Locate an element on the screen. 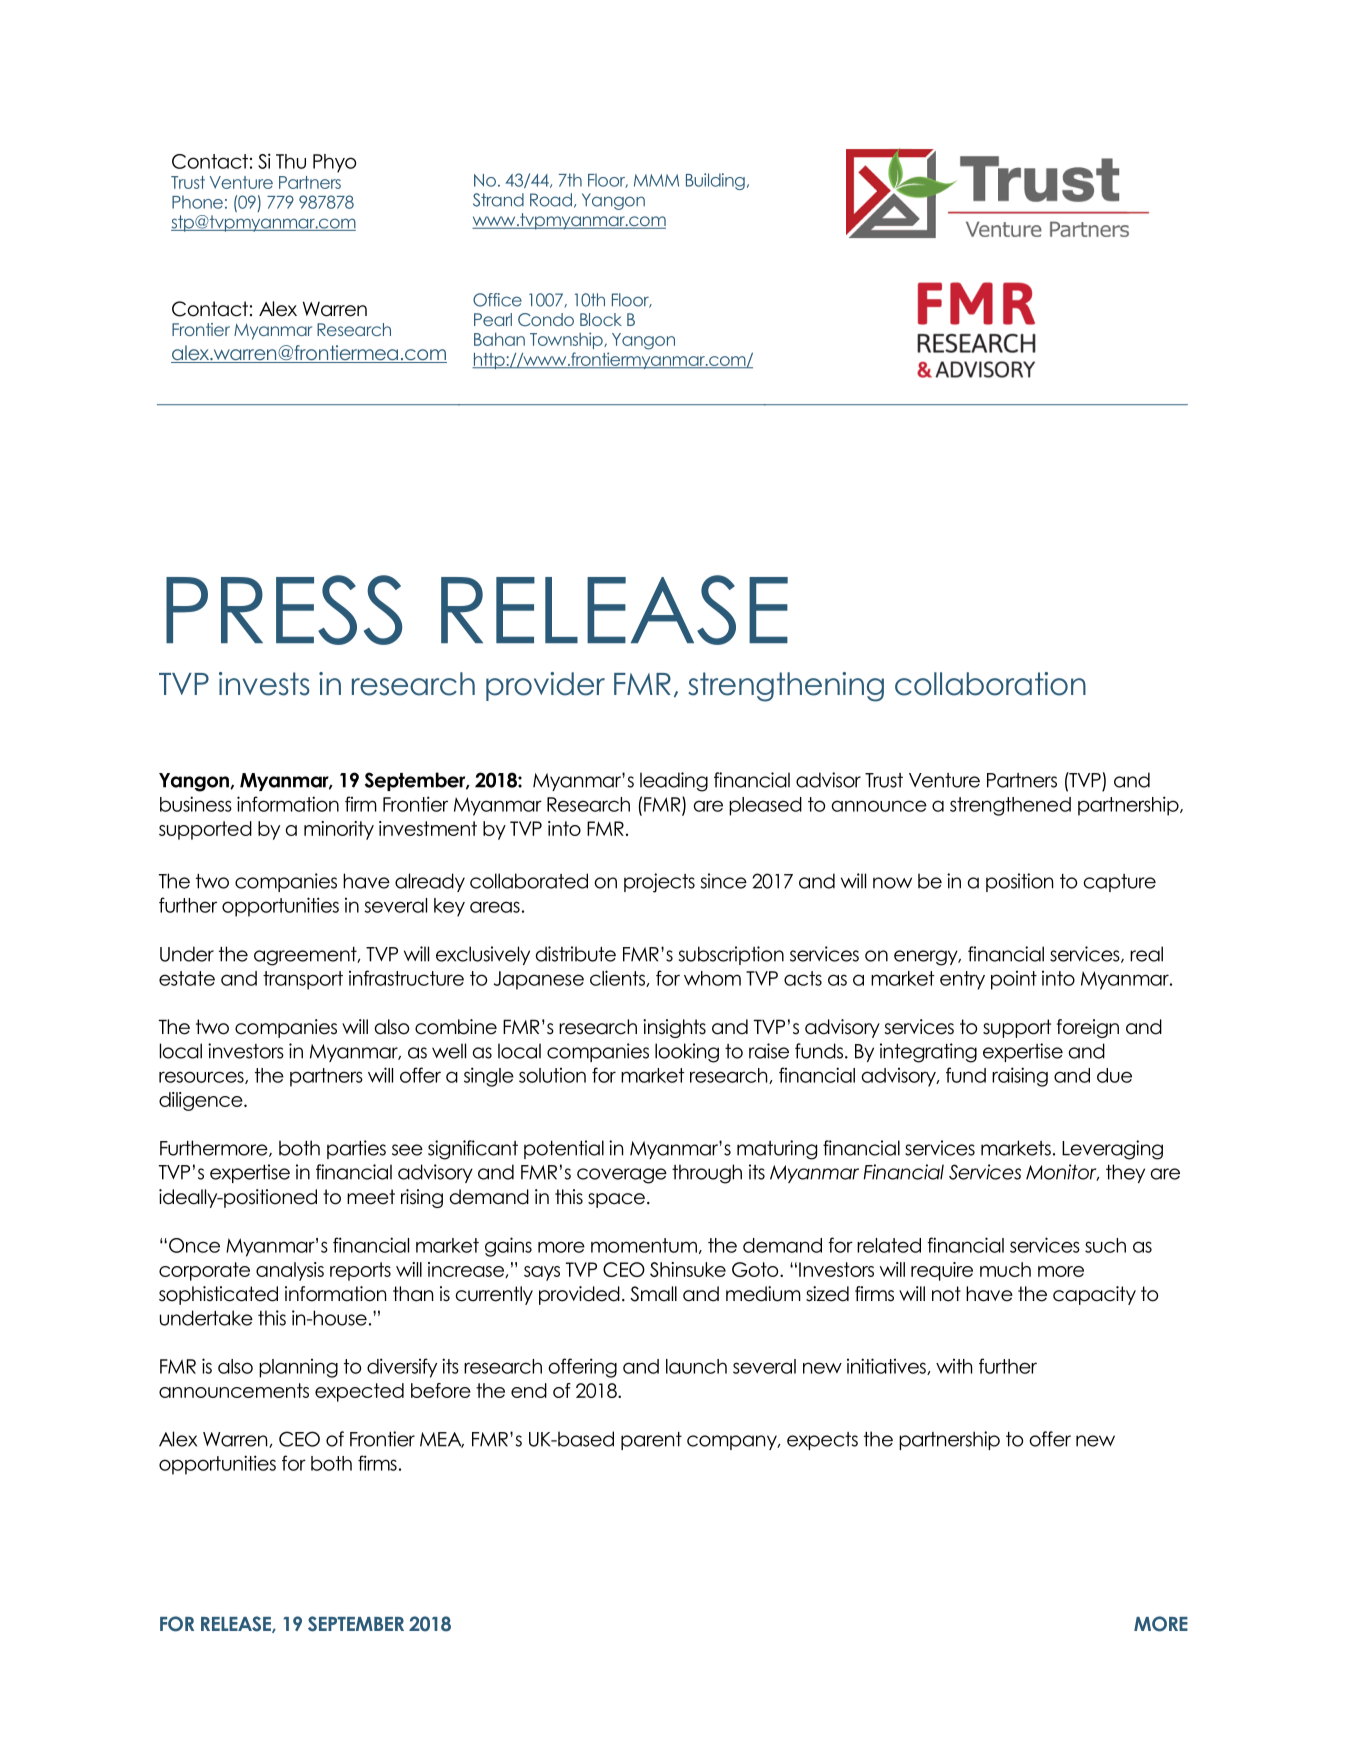 Image resolution: width=1346 pixels, height=1741 pixels. looking is located at coordinates (687, 1053).
